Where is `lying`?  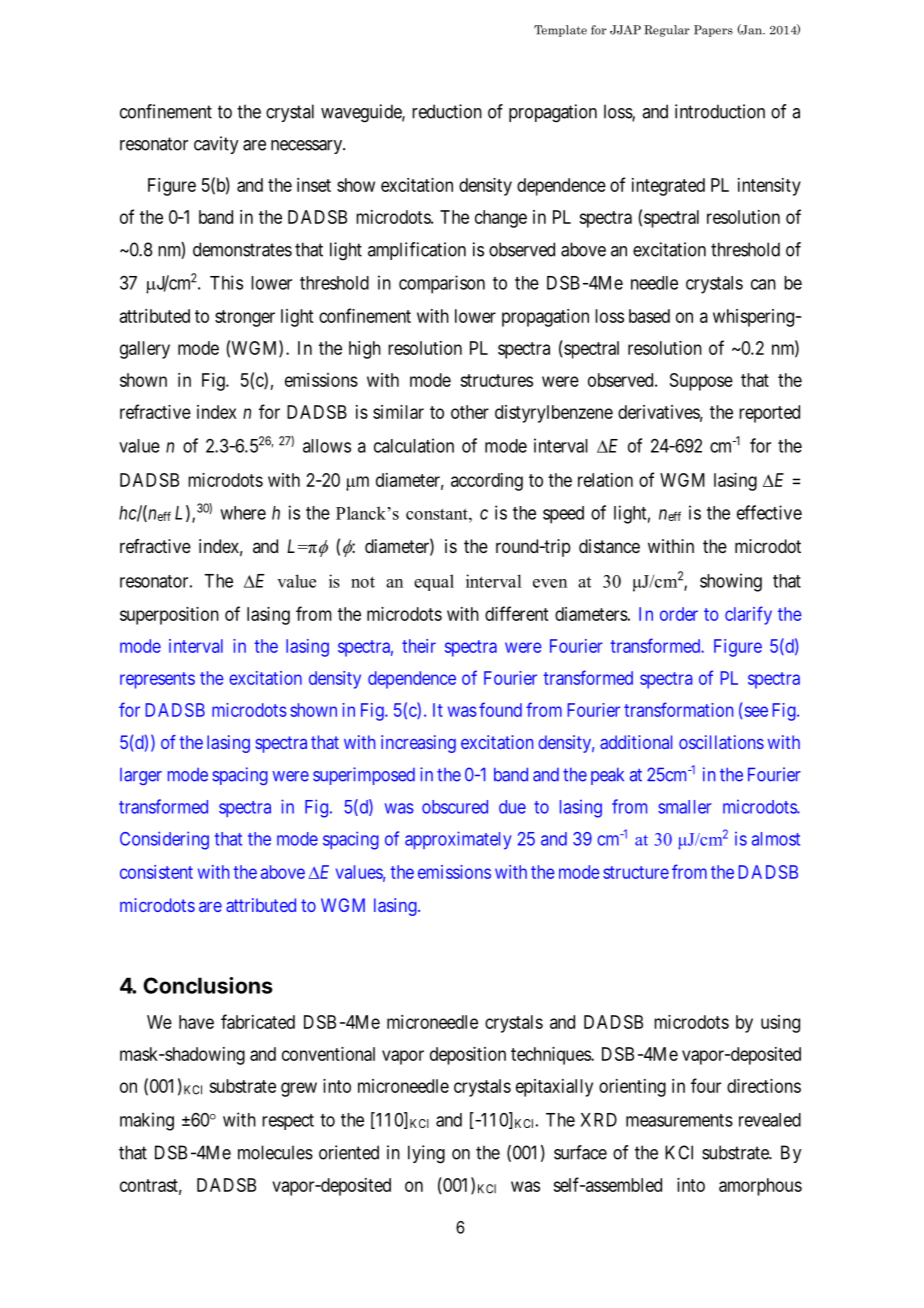 lying is located at coordinates (426, 1154).
